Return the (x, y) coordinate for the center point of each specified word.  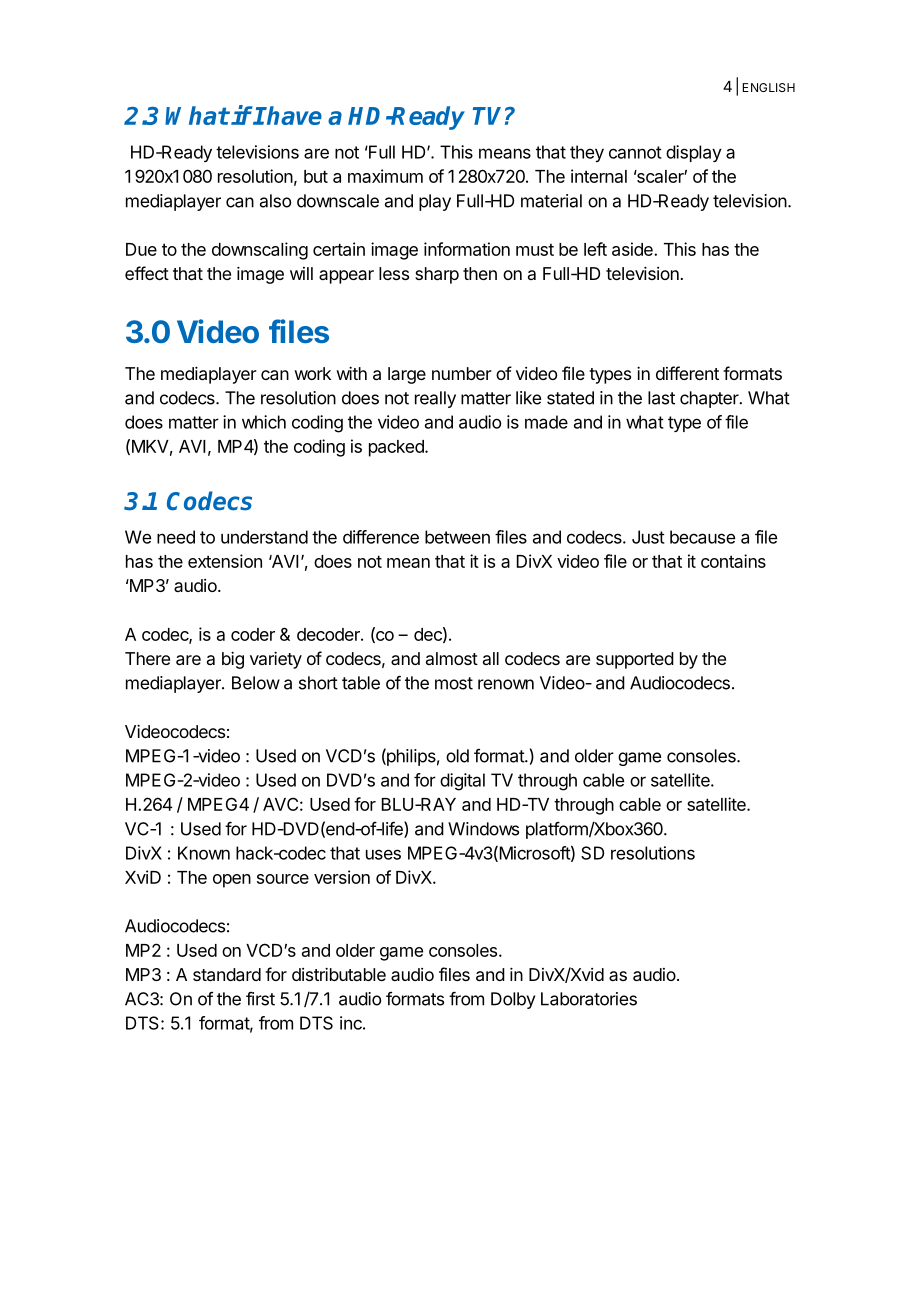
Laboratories (589, 999)
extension (225, 561)
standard (227, 974)
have (293, 115)
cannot (635, 152)
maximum (385, 176)
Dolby (513, 1000)
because (702, 537)
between (457, 537)
